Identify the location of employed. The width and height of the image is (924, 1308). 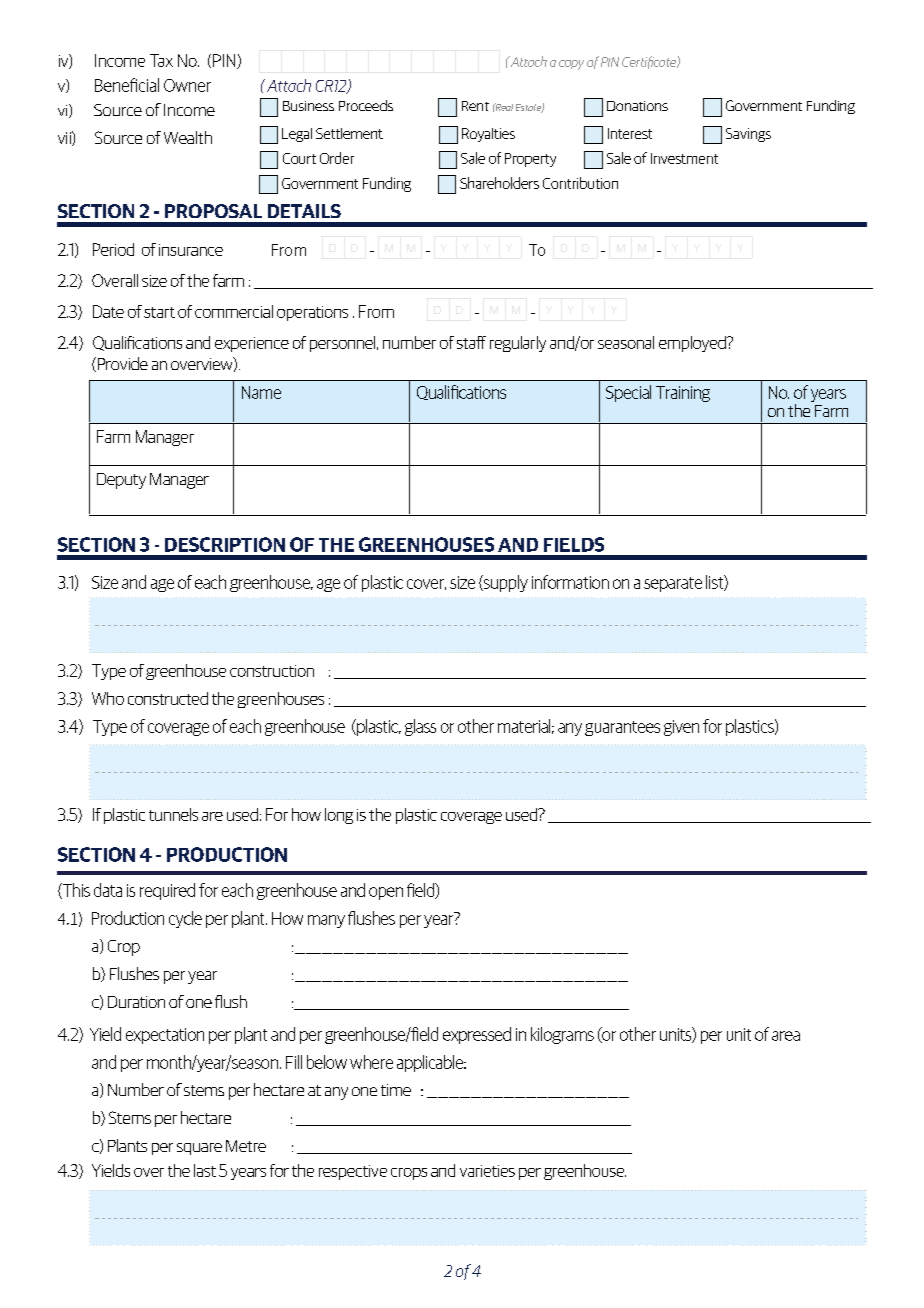
(693, 344).
